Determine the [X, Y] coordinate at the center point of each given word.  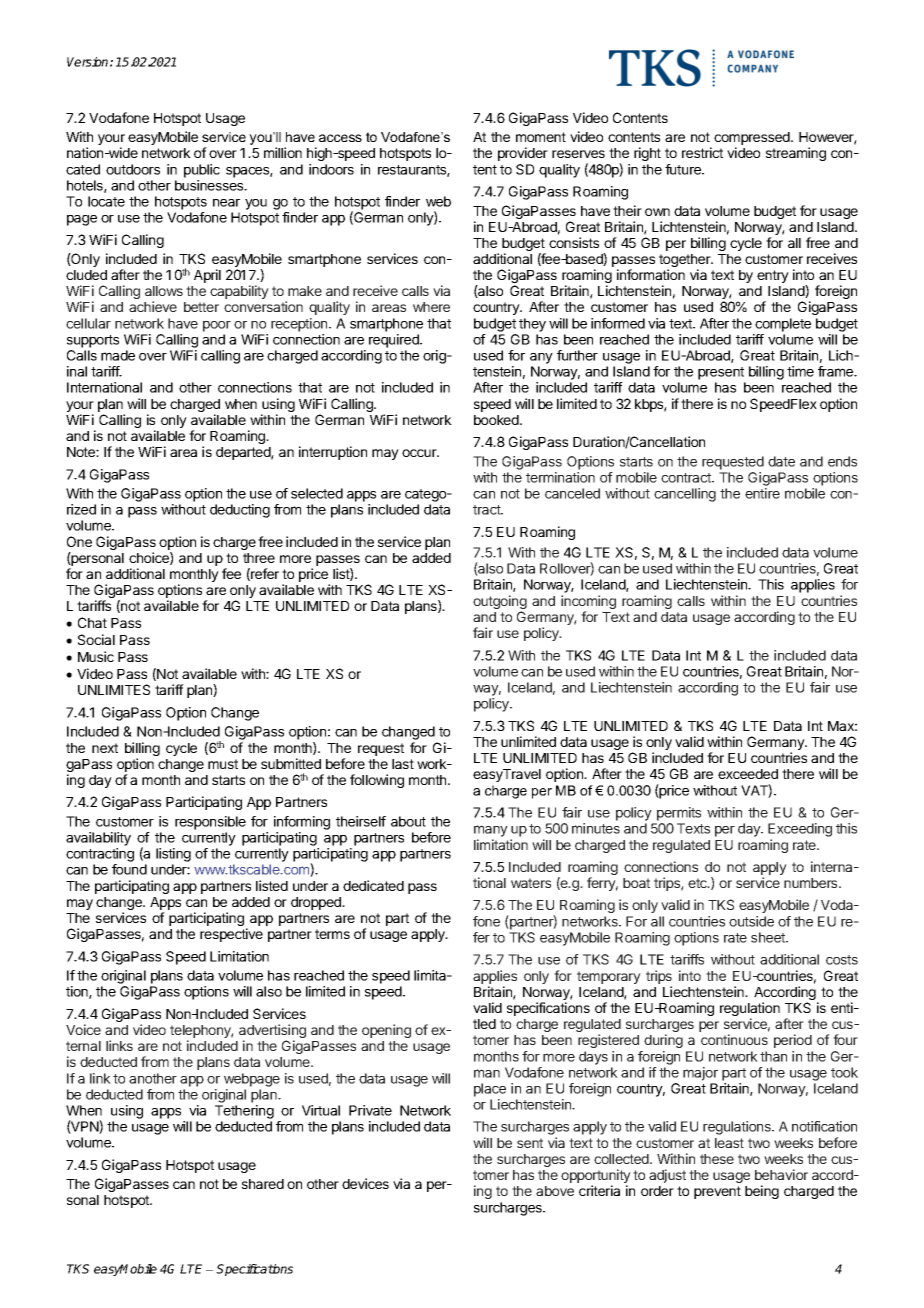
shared [263, 1184]
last [403, 764]
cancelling [685, 495]
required [395, 341]
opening [386, 1031]
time [800, 371]
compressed [753, 140]
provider [523, 154]
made [118, 355]
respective [231, 935]
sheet [769, 937]
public [202, 171]
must [223, 764]
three [259, 558]
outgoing [500, 603]
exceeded [748, 774]
